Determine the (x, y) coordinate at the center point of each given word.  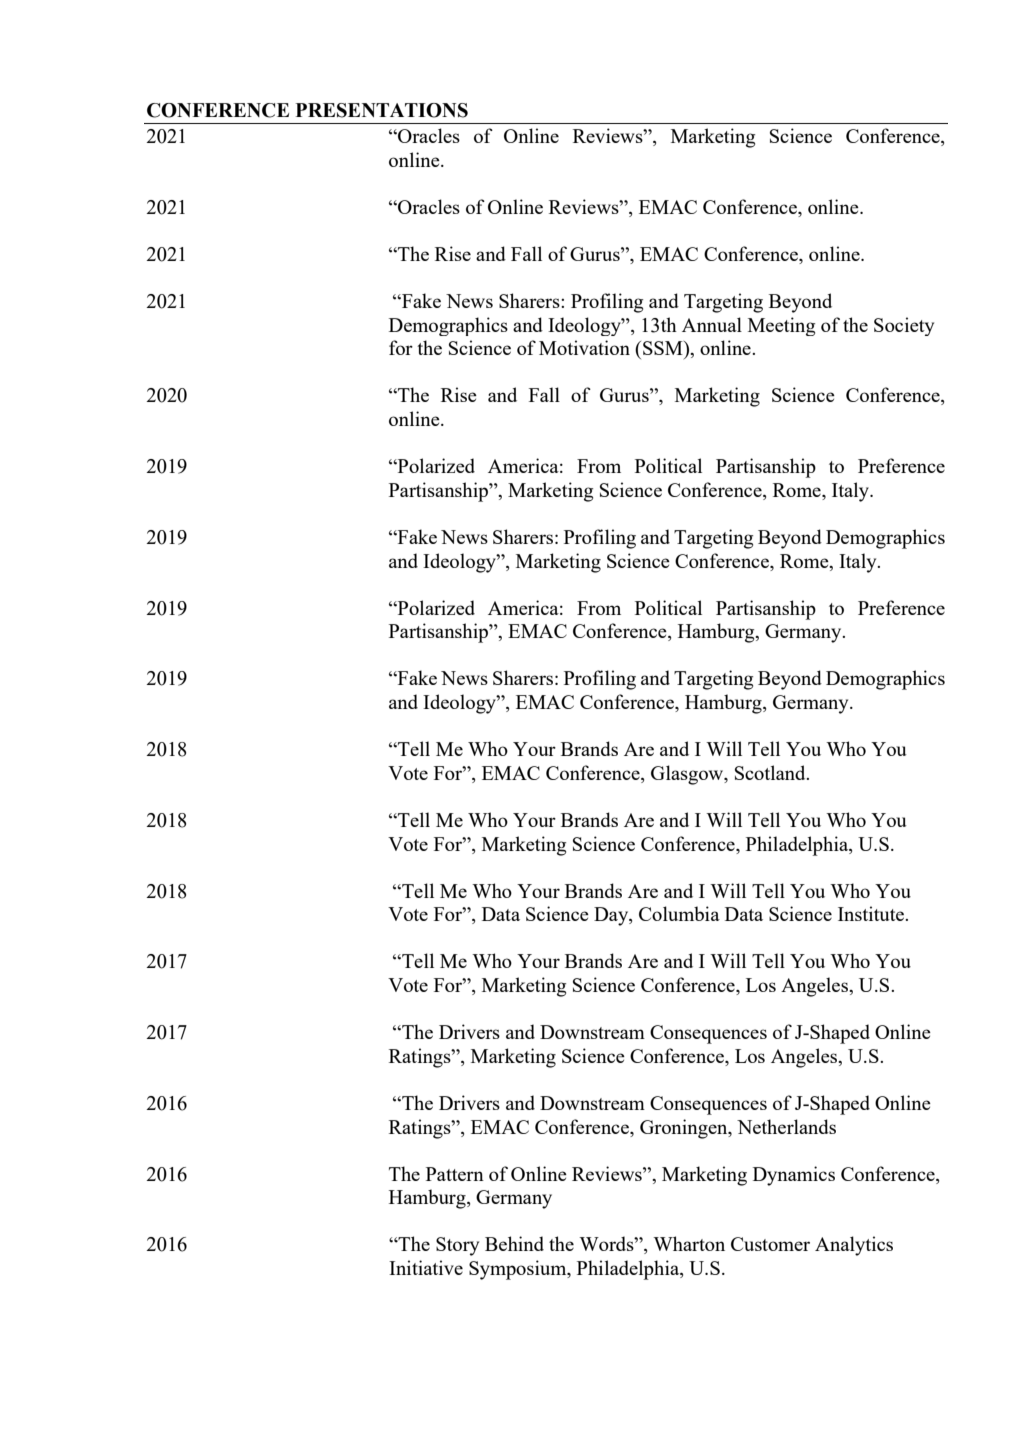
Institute (872, 913)
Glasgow (688, 775)
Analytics (854, 1246)
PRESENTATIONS (381, 110)
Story (457, 1246)
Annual (712, 324)
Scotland (771, 772)
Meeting (781, 326)
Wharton (689, 1243)
